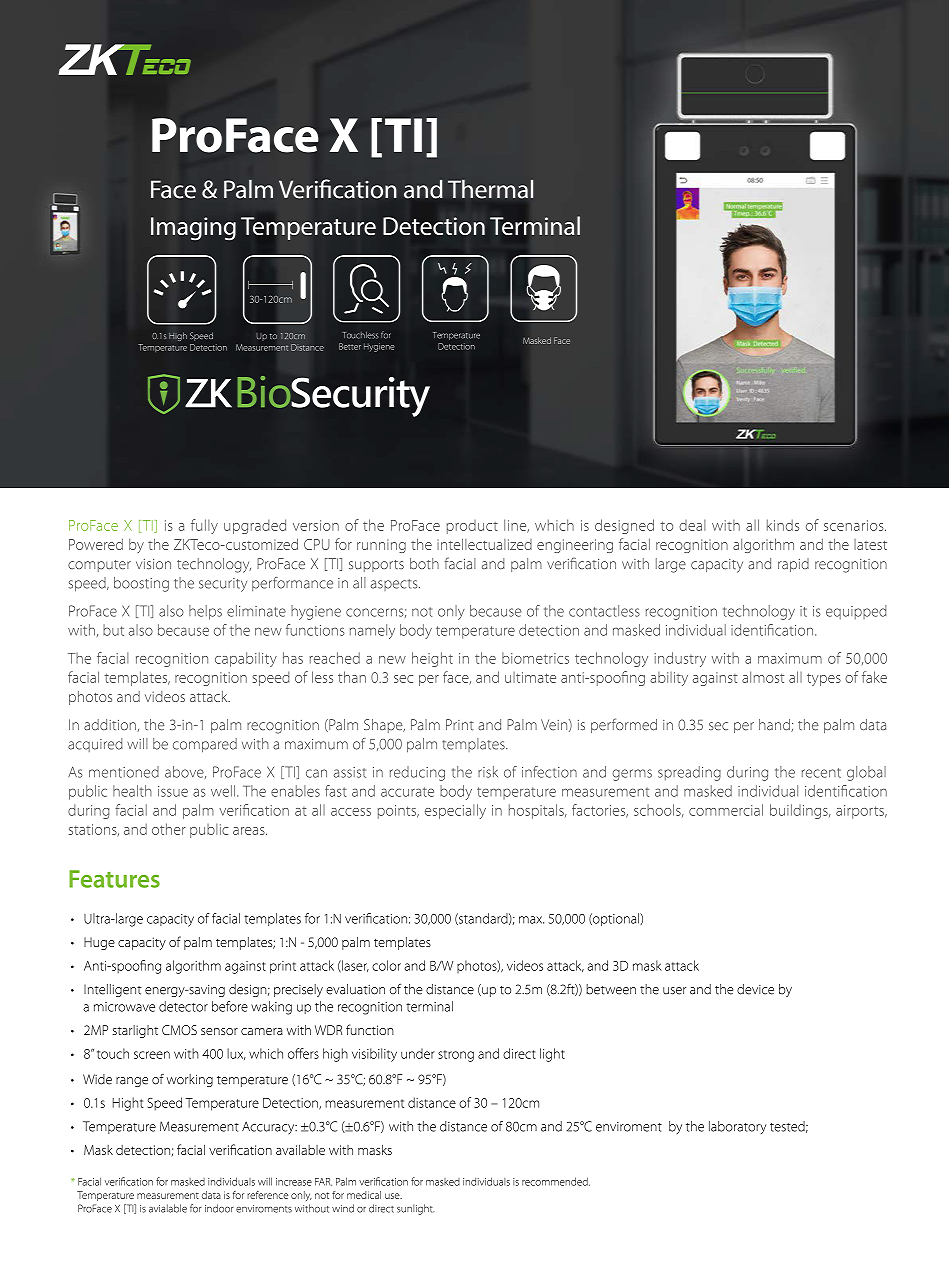  What do you see at coordinates (204, 526) in the page?
I see `fully` at bounding box center [204, 526].
